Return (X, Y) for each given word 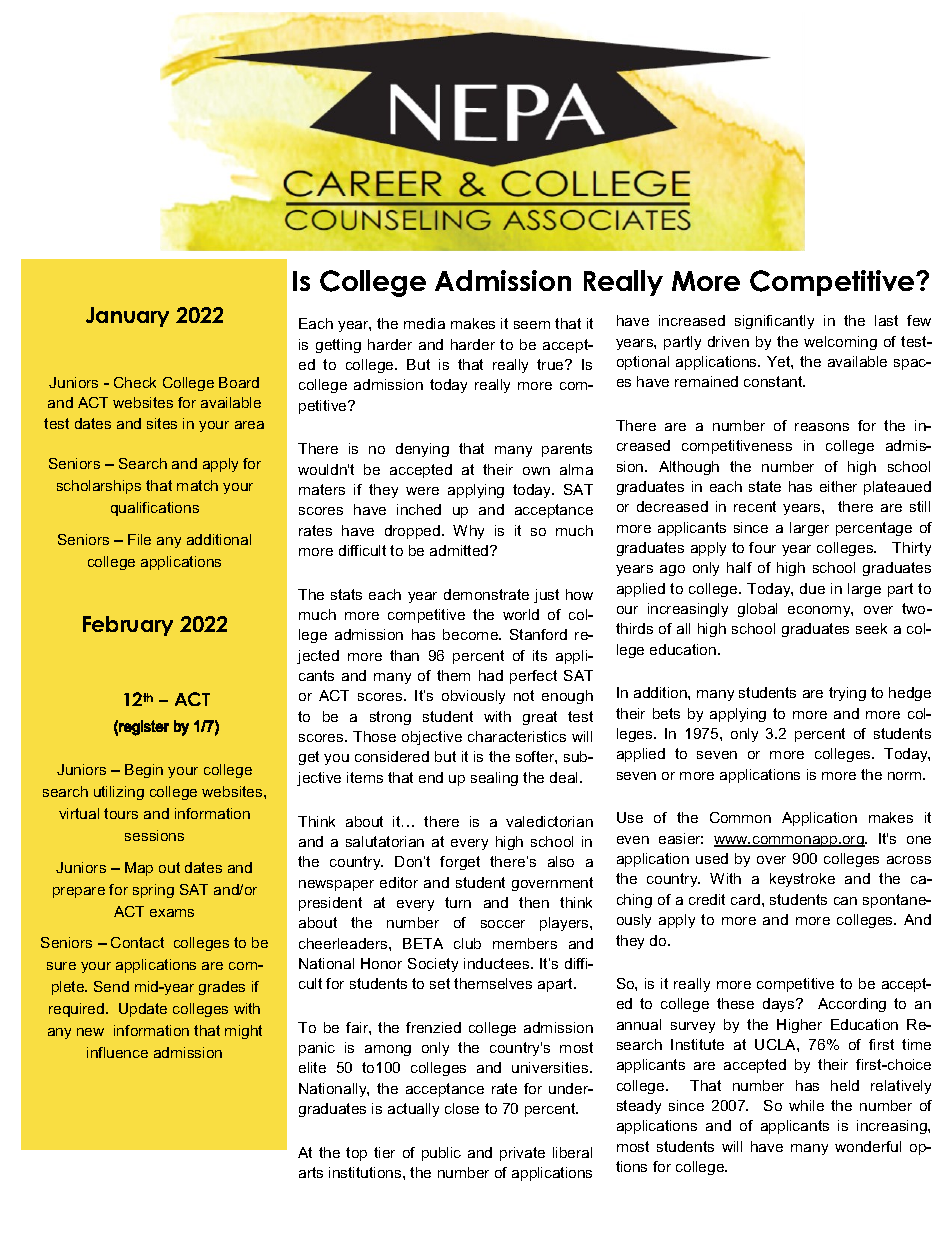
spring (153, 891)
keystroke (802, 880)
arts (311, 1172)
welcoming (840, 343)
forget (460, 863)
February (128, 626)
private (522, 1154)
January (127, 317)
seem (532, 325)
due (812, 588)
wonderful (868, 1146)
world (521, 614)
